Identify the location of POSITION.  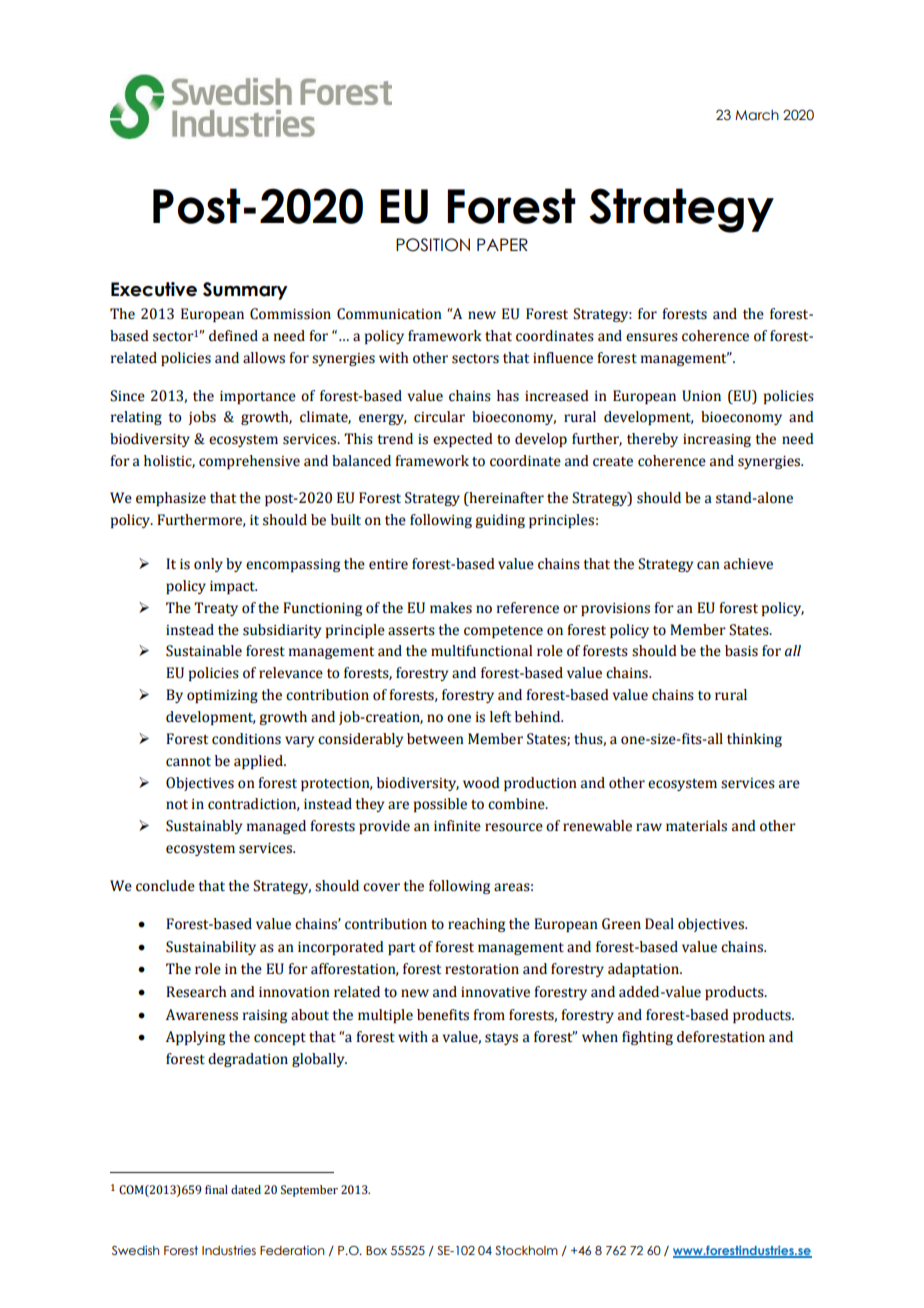
(433, 245).
